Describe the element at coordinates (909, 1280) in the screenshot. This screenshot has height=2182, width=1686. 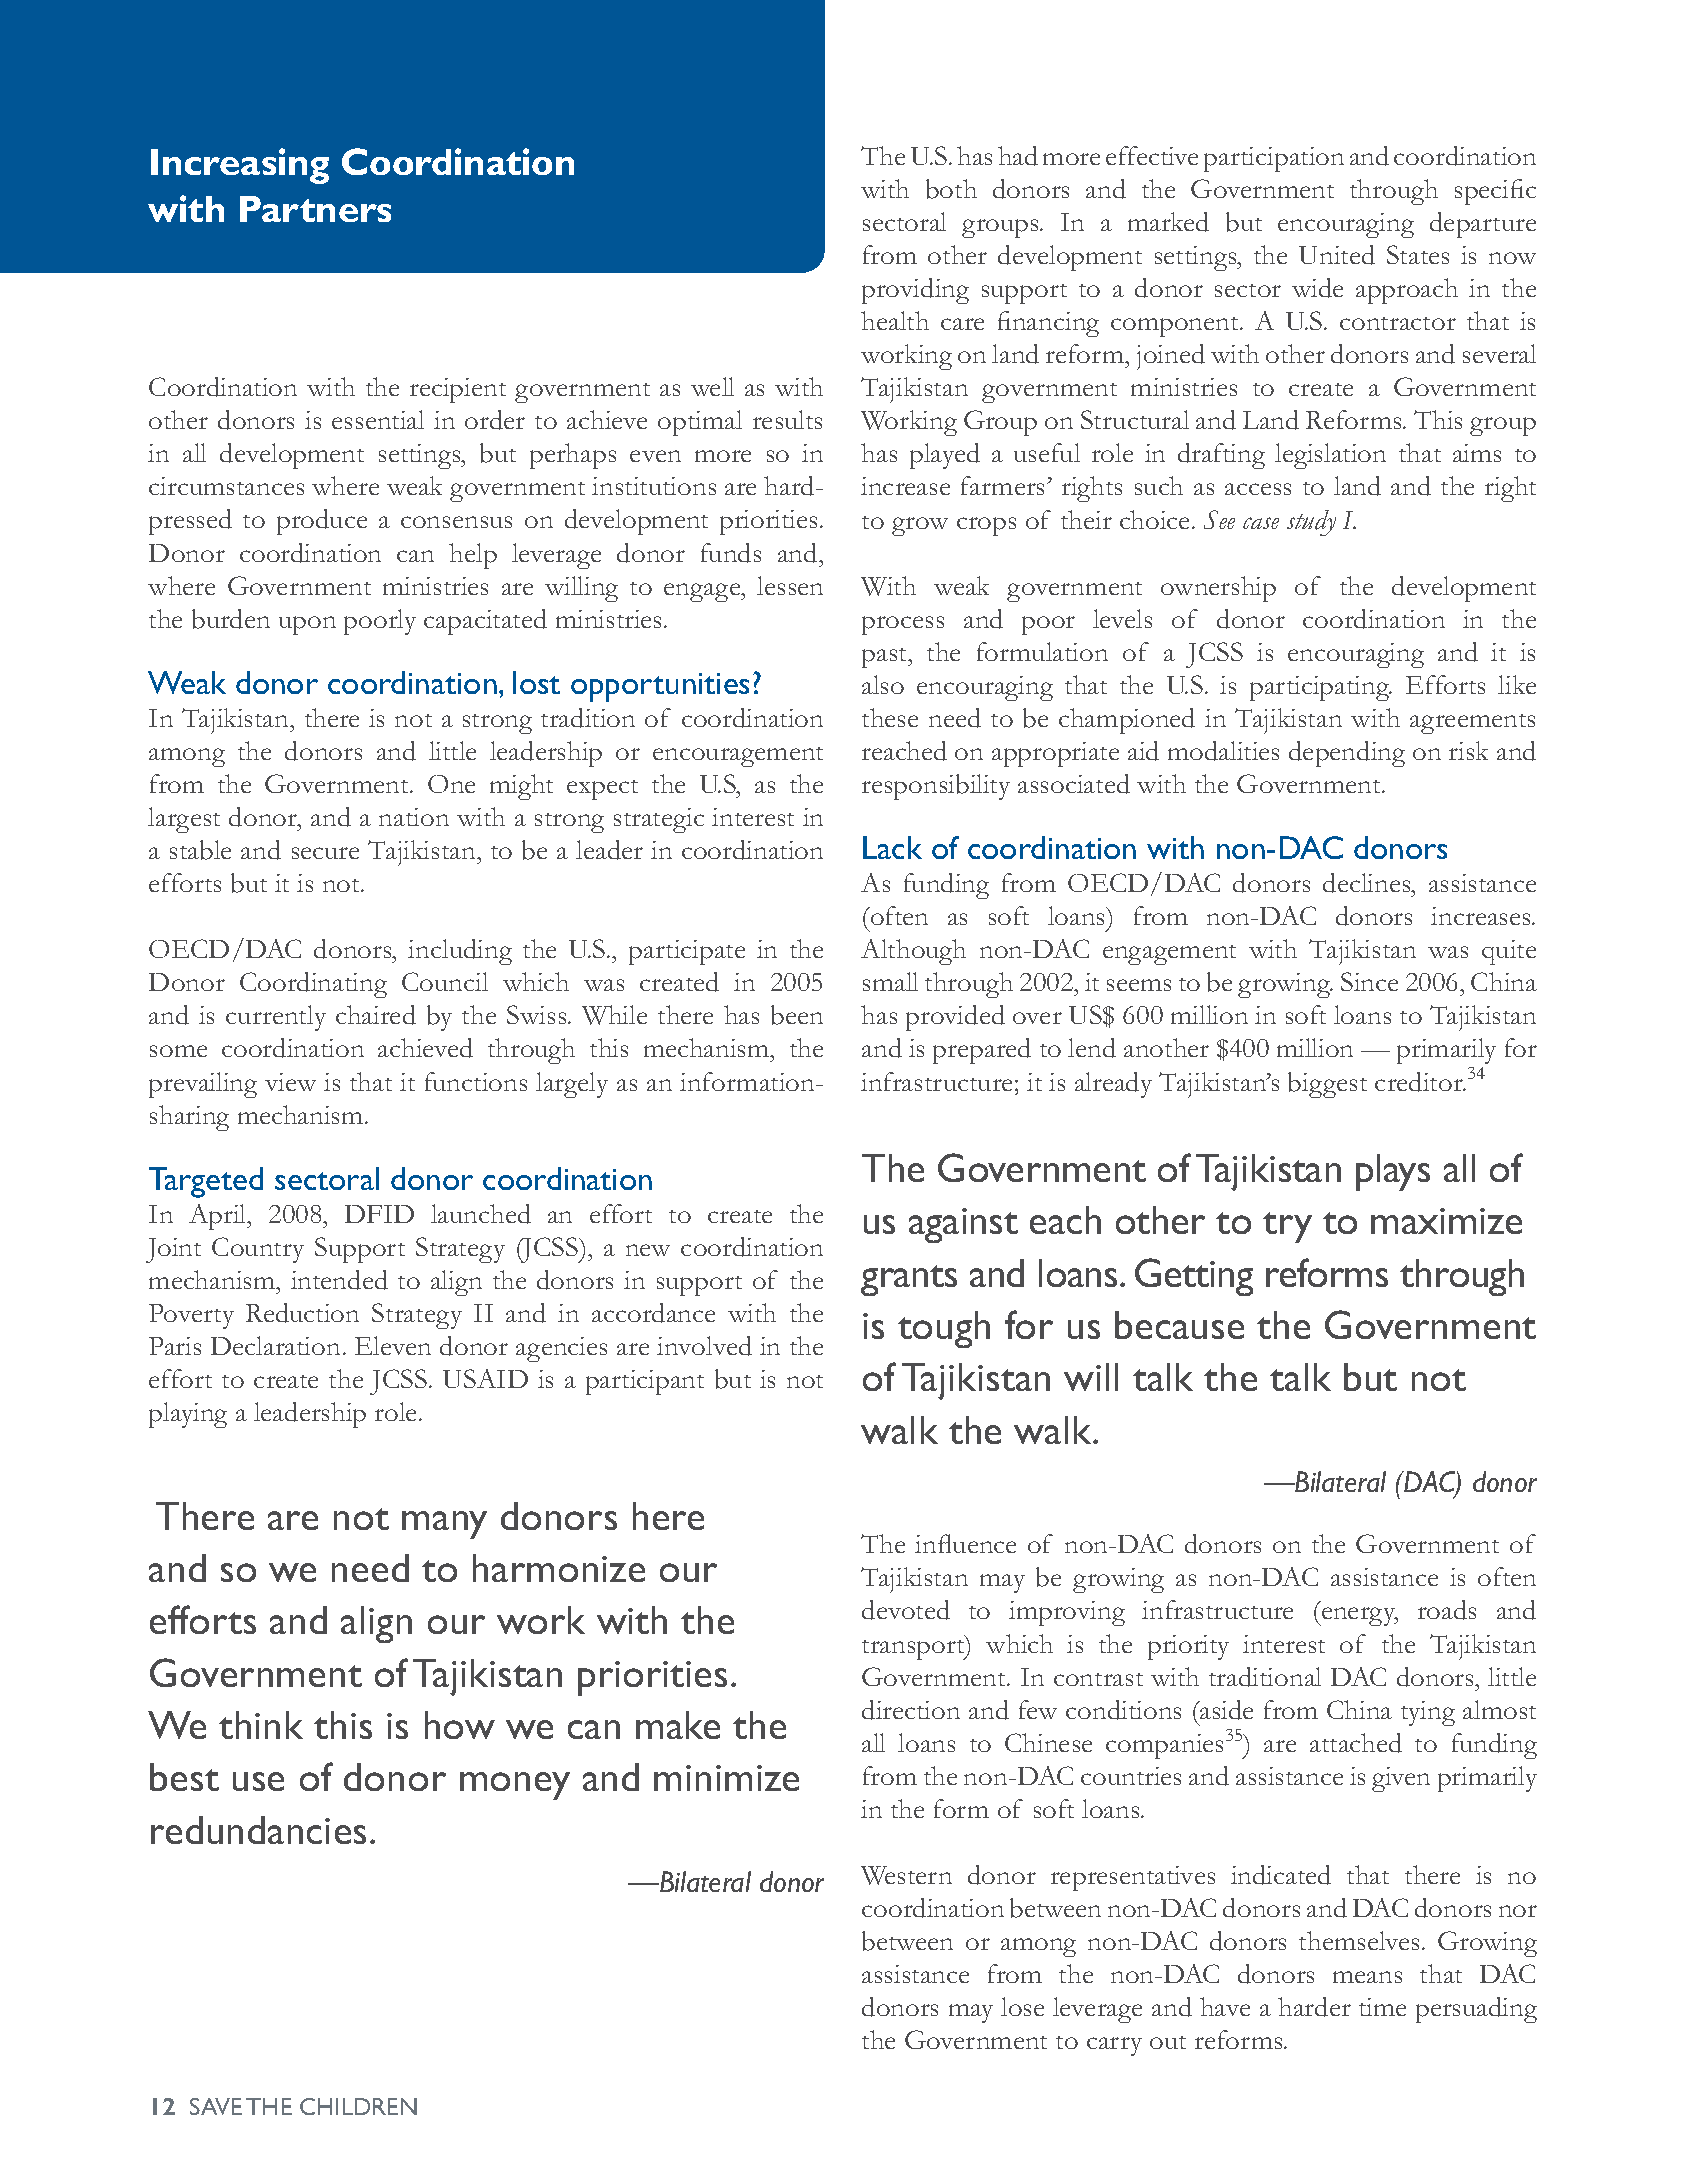
I see `grants` at that location.
